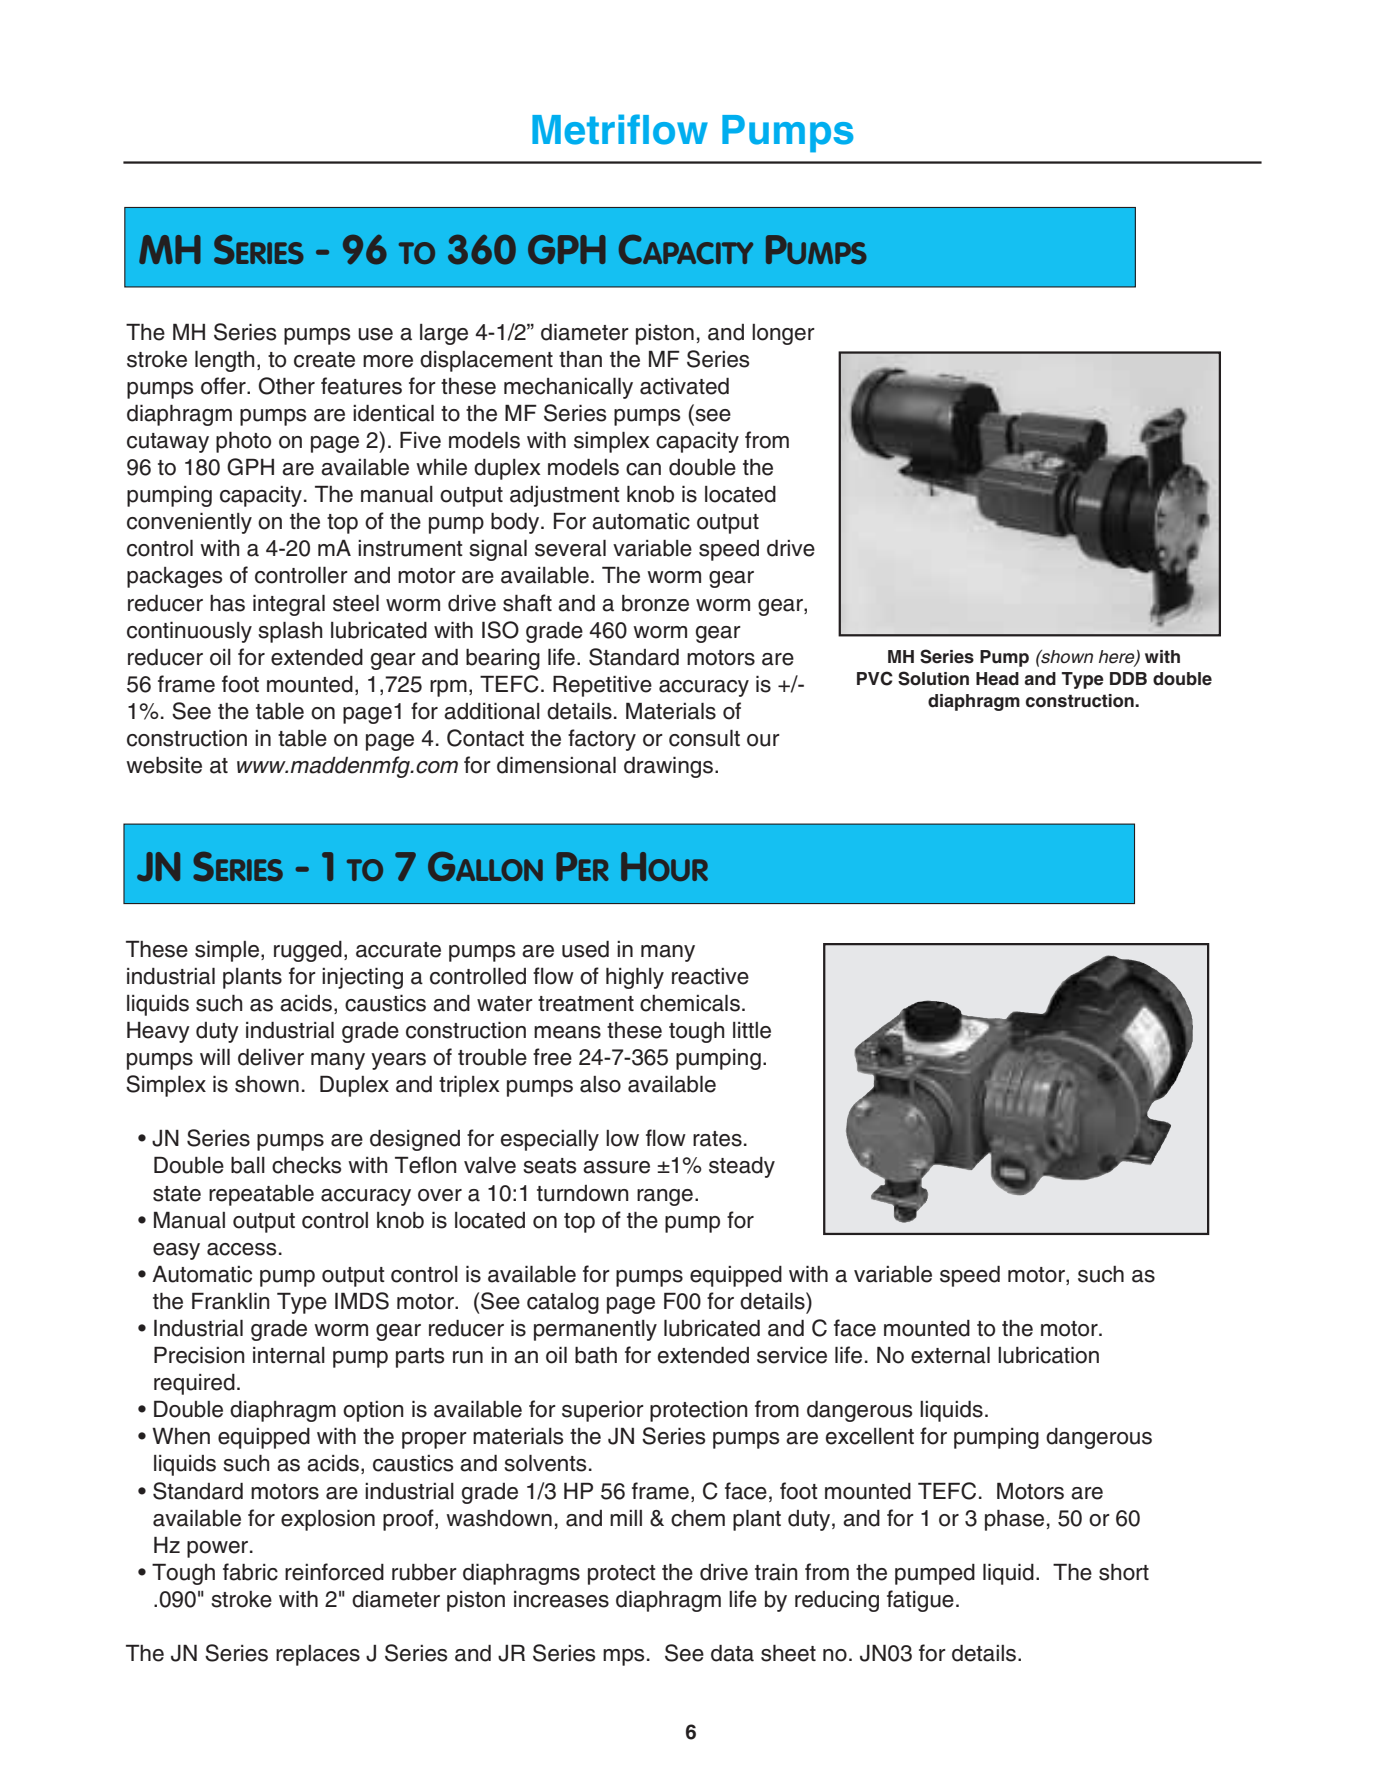 This page has width=1382, height=1788. What do you see at coordinates (684, 386) in the page?
I see `activated` at bounding box center [684, 386].
